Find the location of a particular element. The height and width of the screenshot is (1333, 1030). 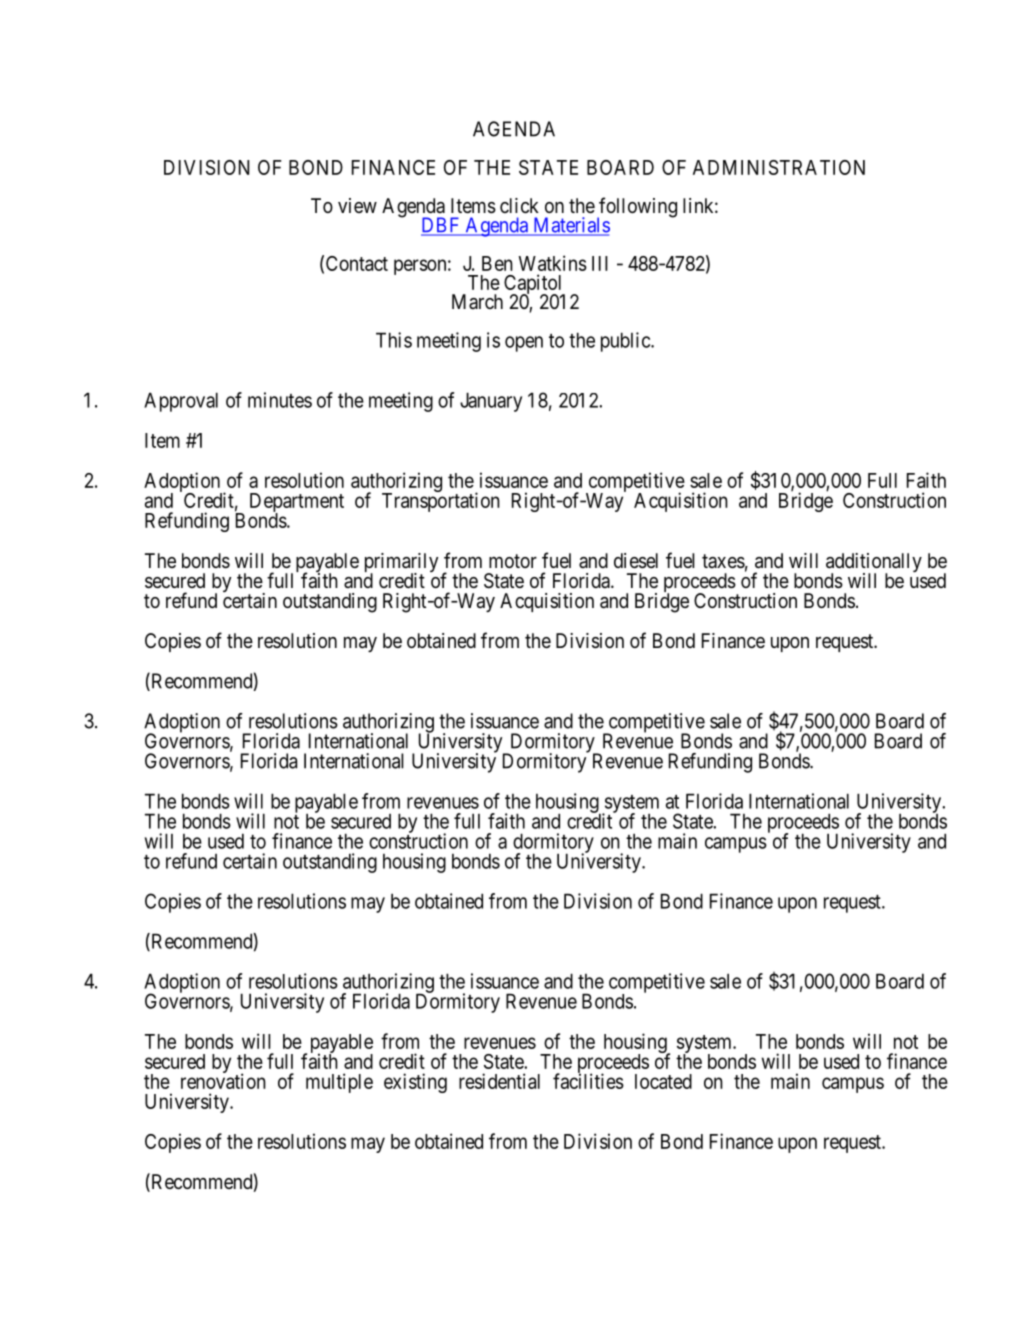

residential is located at coordinates (499, 1081).
